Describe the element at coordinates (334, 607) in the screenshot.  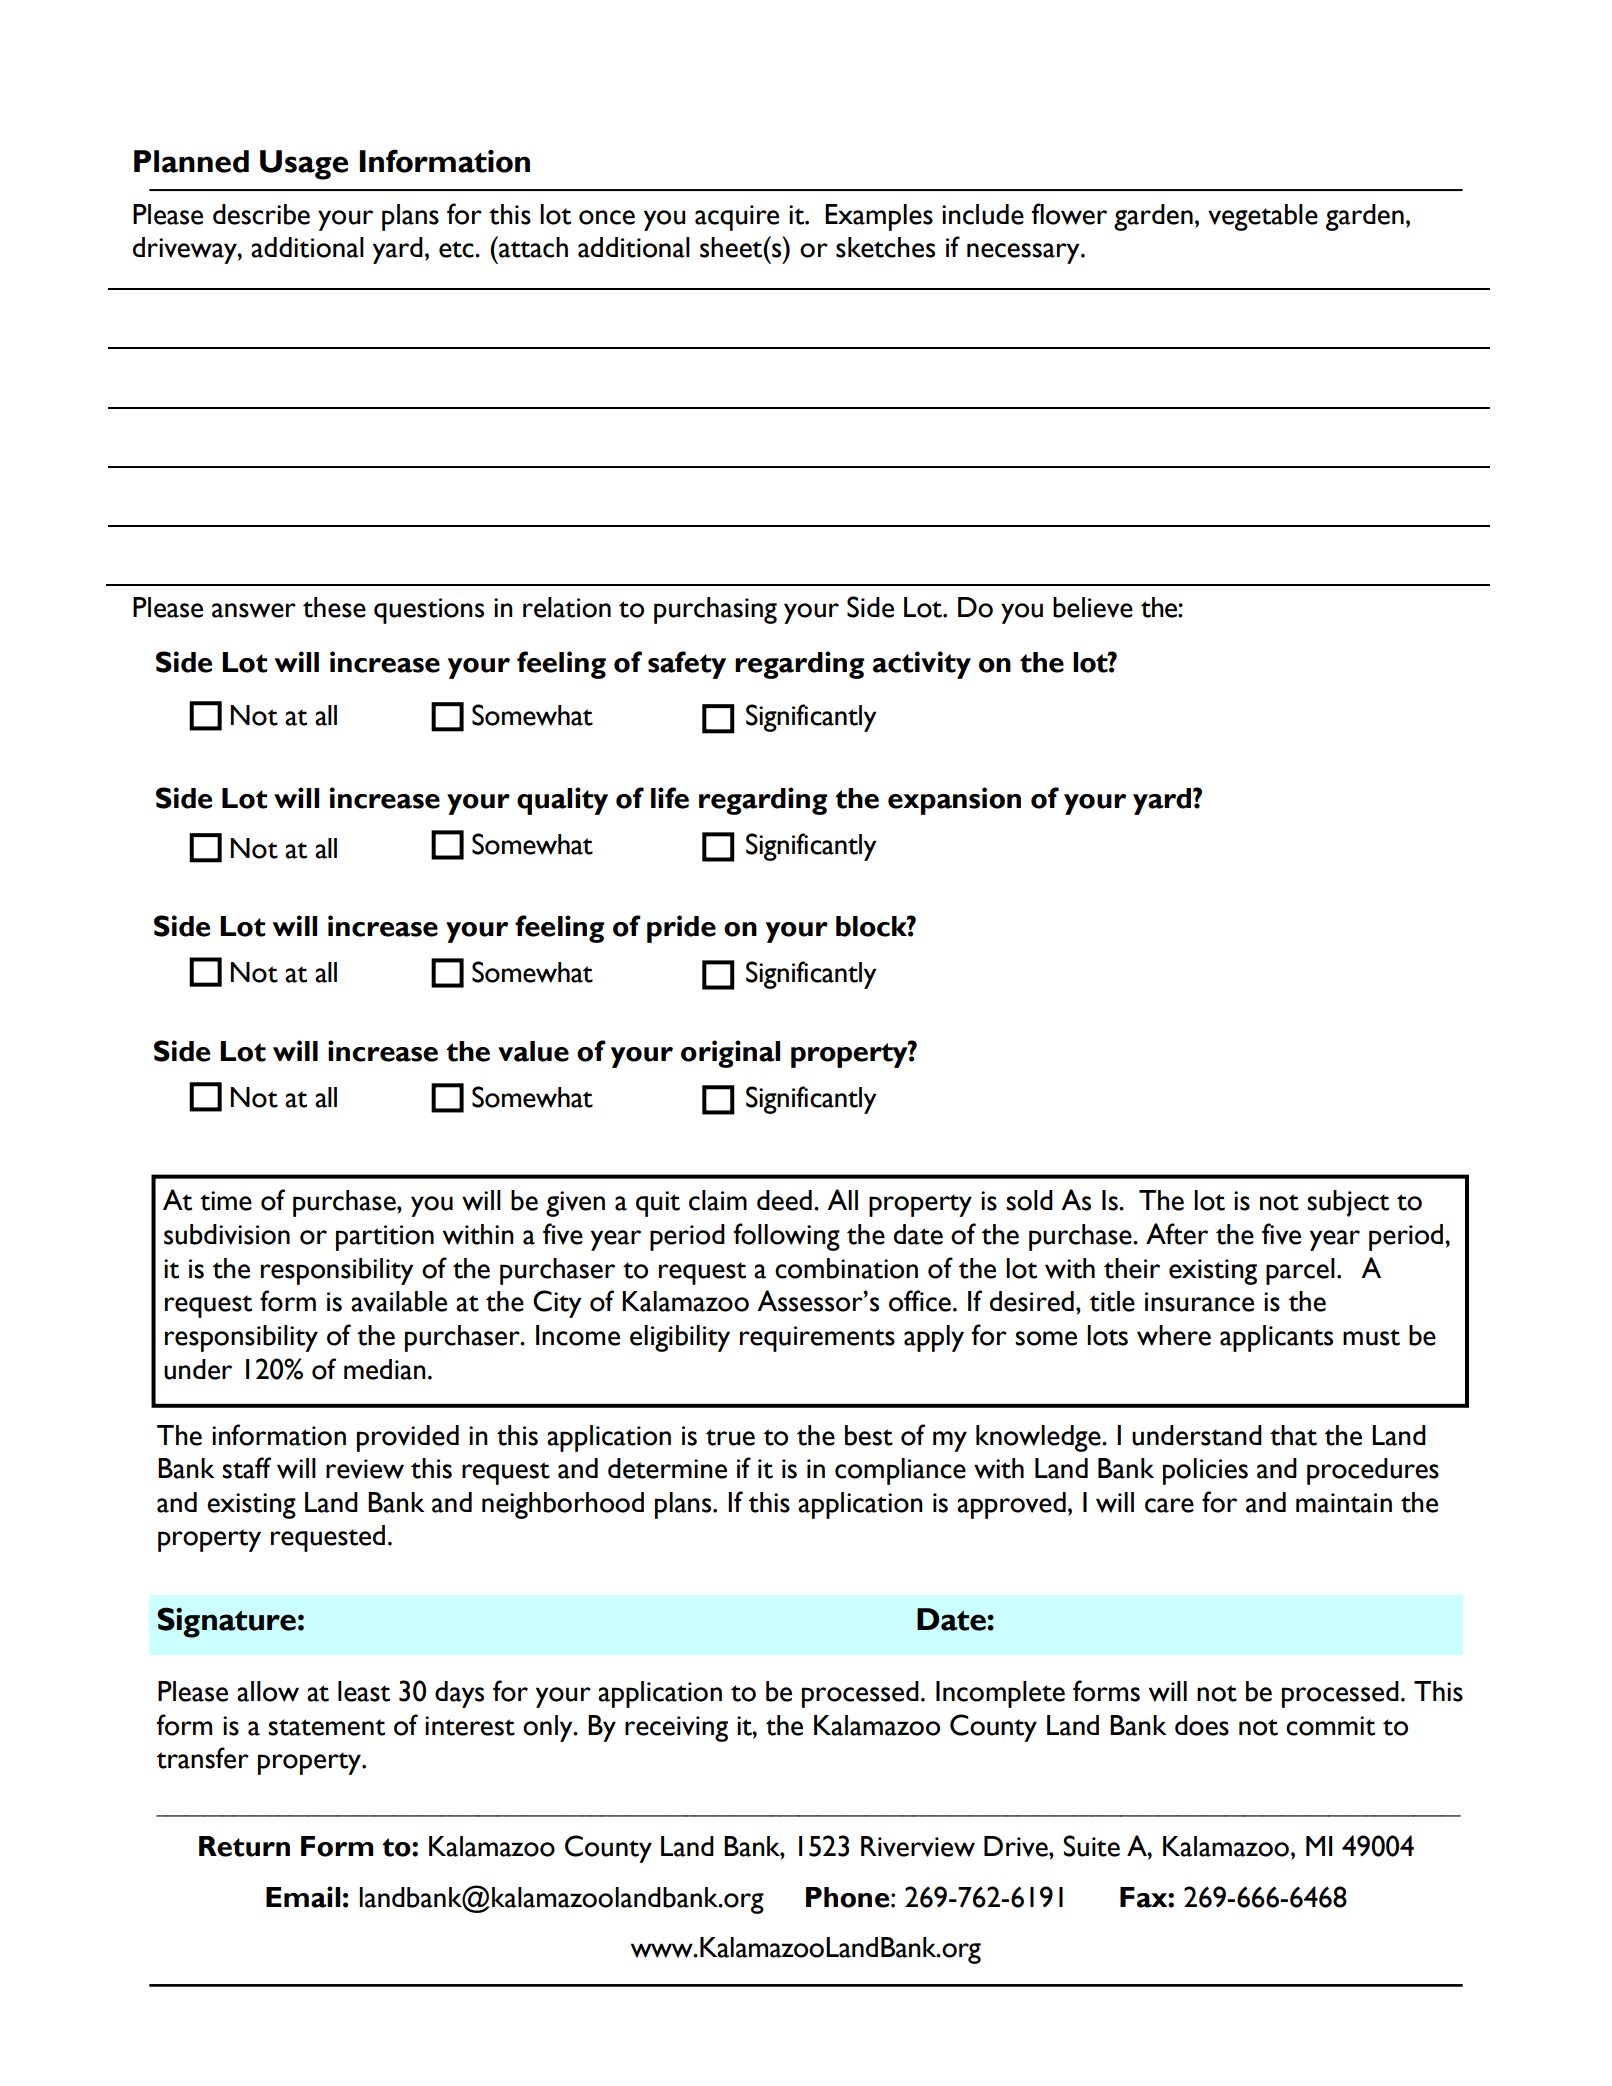
I see `these` at that location.
